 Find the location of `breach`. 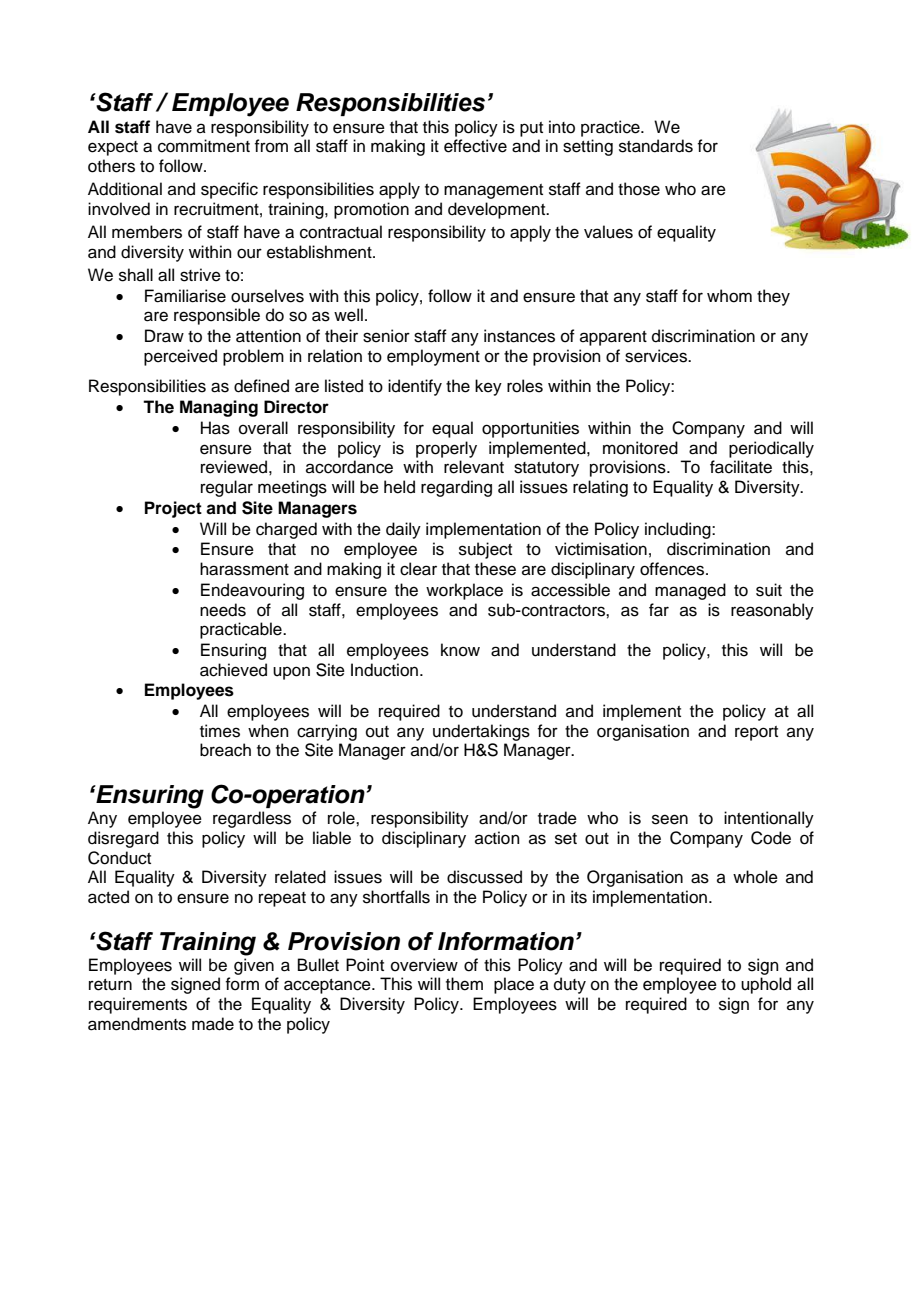

breach is located at coordinates (225, 750).
